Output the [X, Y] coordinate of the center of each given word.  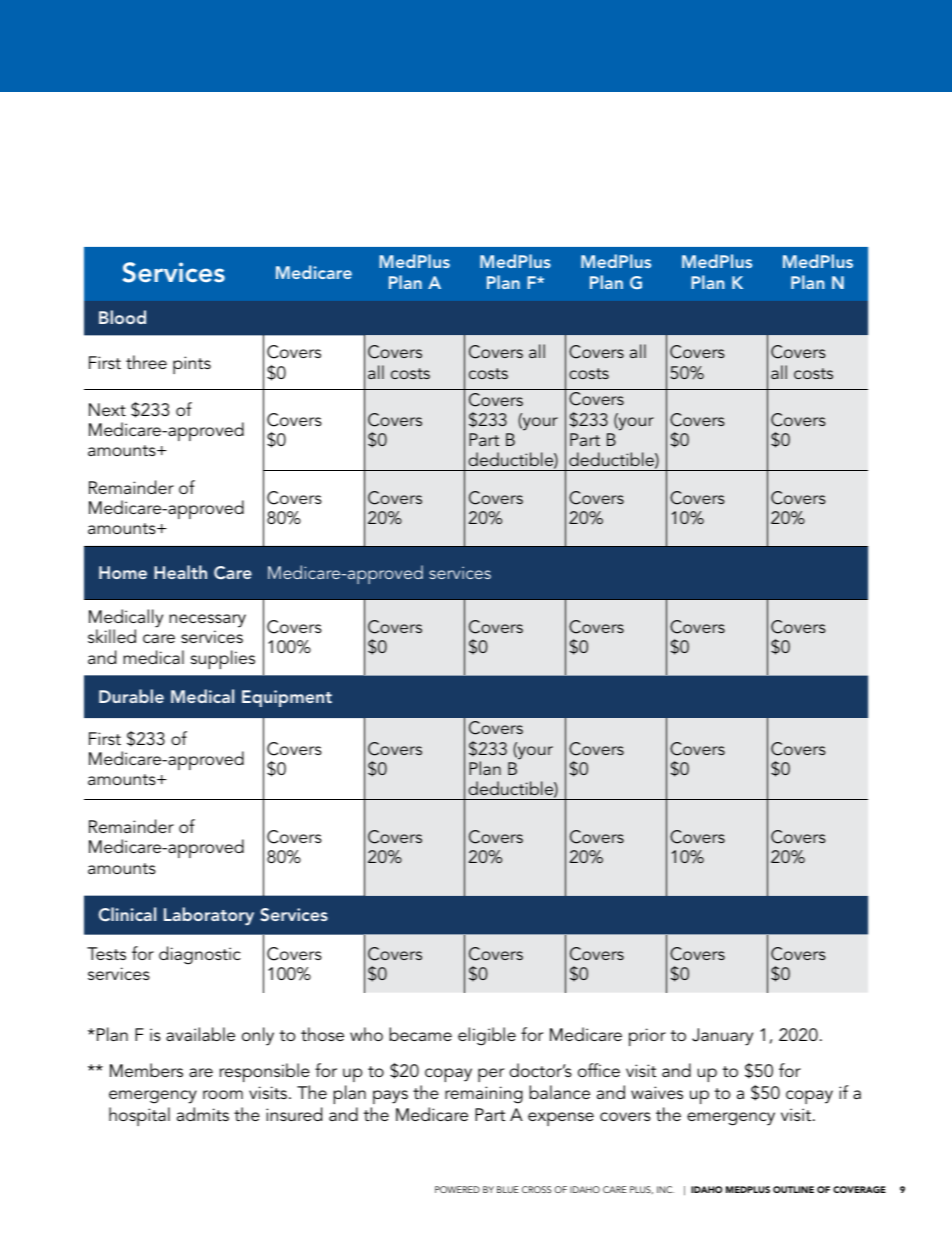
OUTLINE [793, 1189]
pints [192, 365]
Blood [122, 317]
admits [203, 1114]
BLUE [508, 1189]
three [146, 362]
